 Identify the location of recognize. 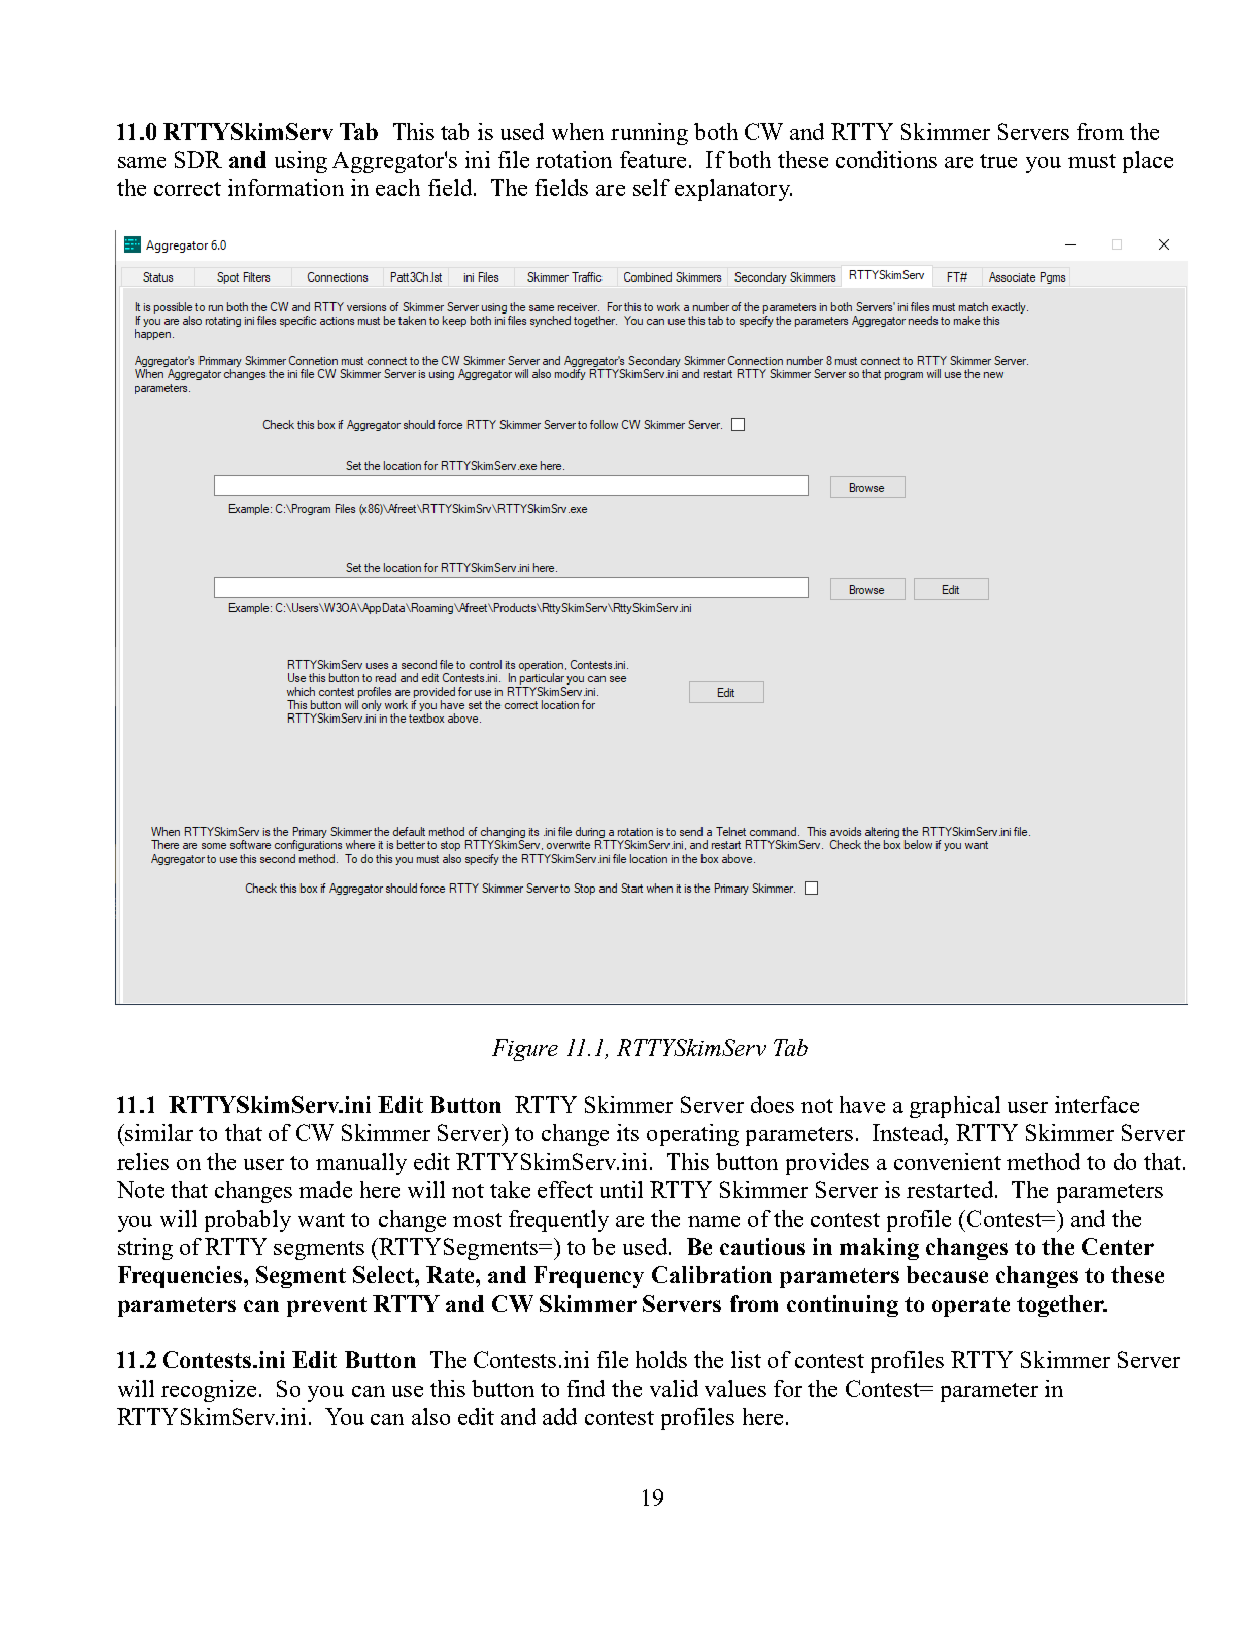
(208, 1391).
